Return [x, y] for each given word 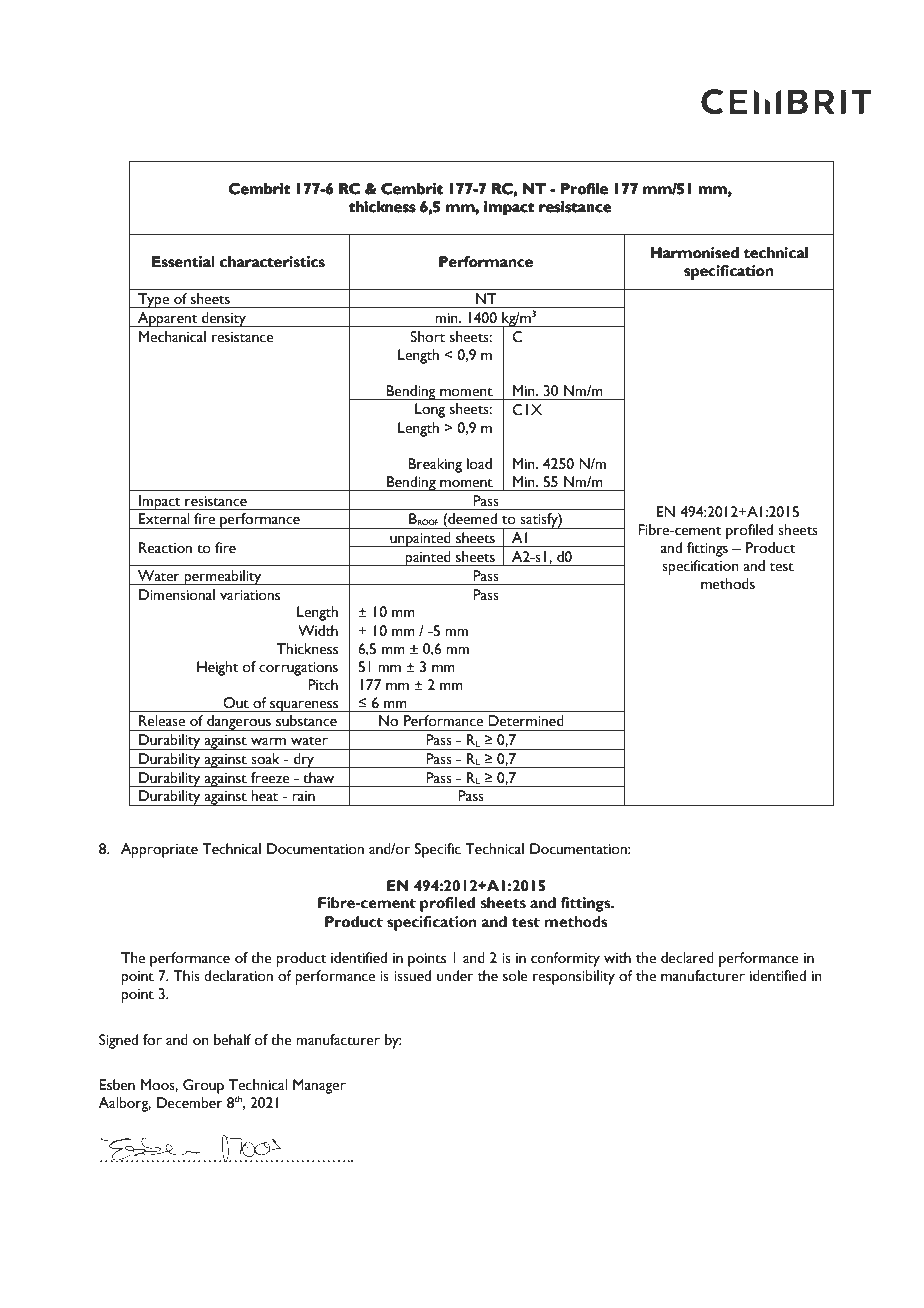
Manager [319, 1086]
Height [218, 668]
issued [412, 976]
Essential [183, 262]
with [617, 958]
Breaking [435, 465]
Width [318, 631]
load [479, 464]
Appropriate [159, 850]
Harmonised [694, 253]
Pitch [323, 685]
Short [427, 337]
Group [203, 1086]
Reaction [165, 548]
